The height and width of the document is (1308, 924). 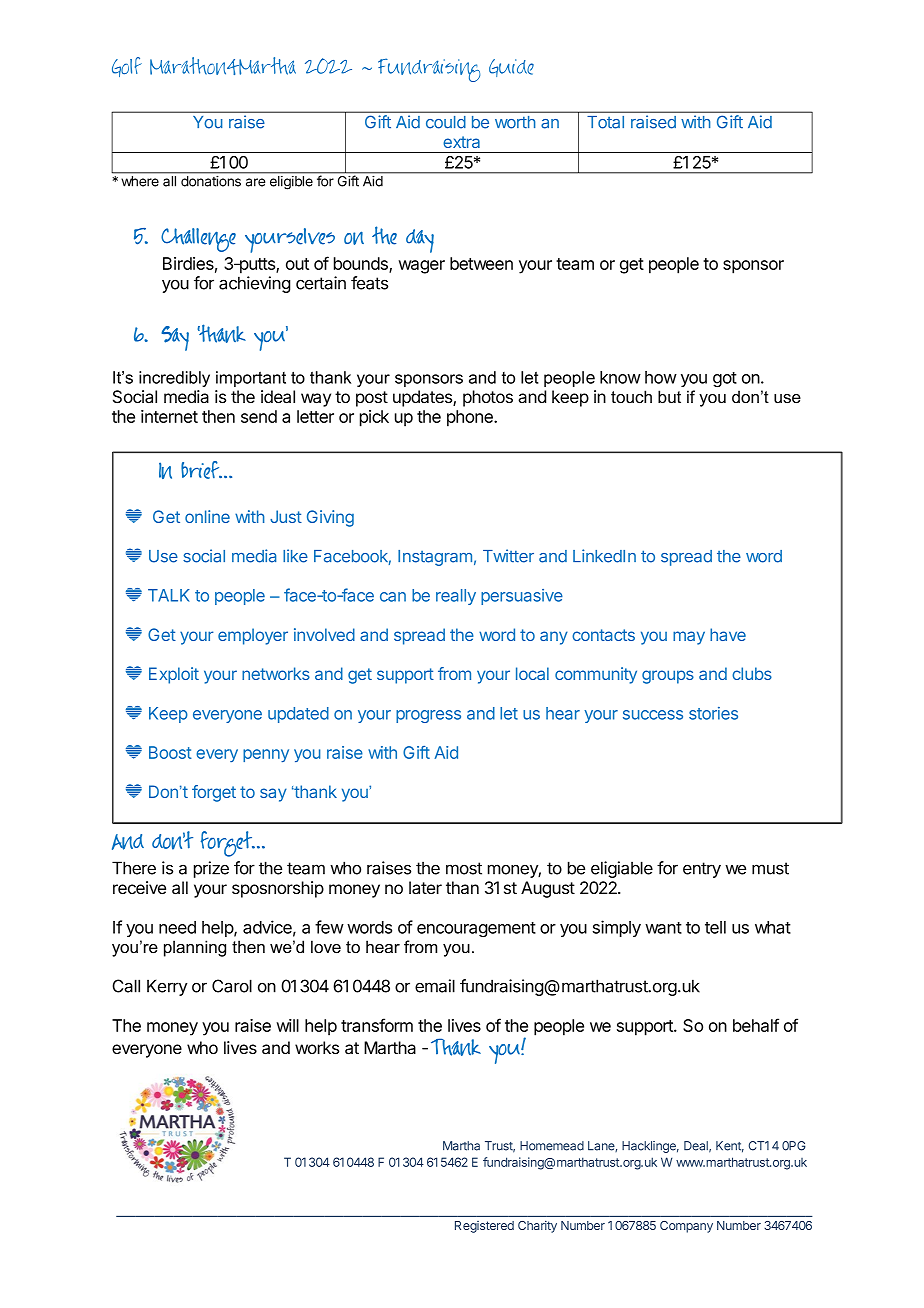 I want to click on Total, so click(x=605, y=122).
